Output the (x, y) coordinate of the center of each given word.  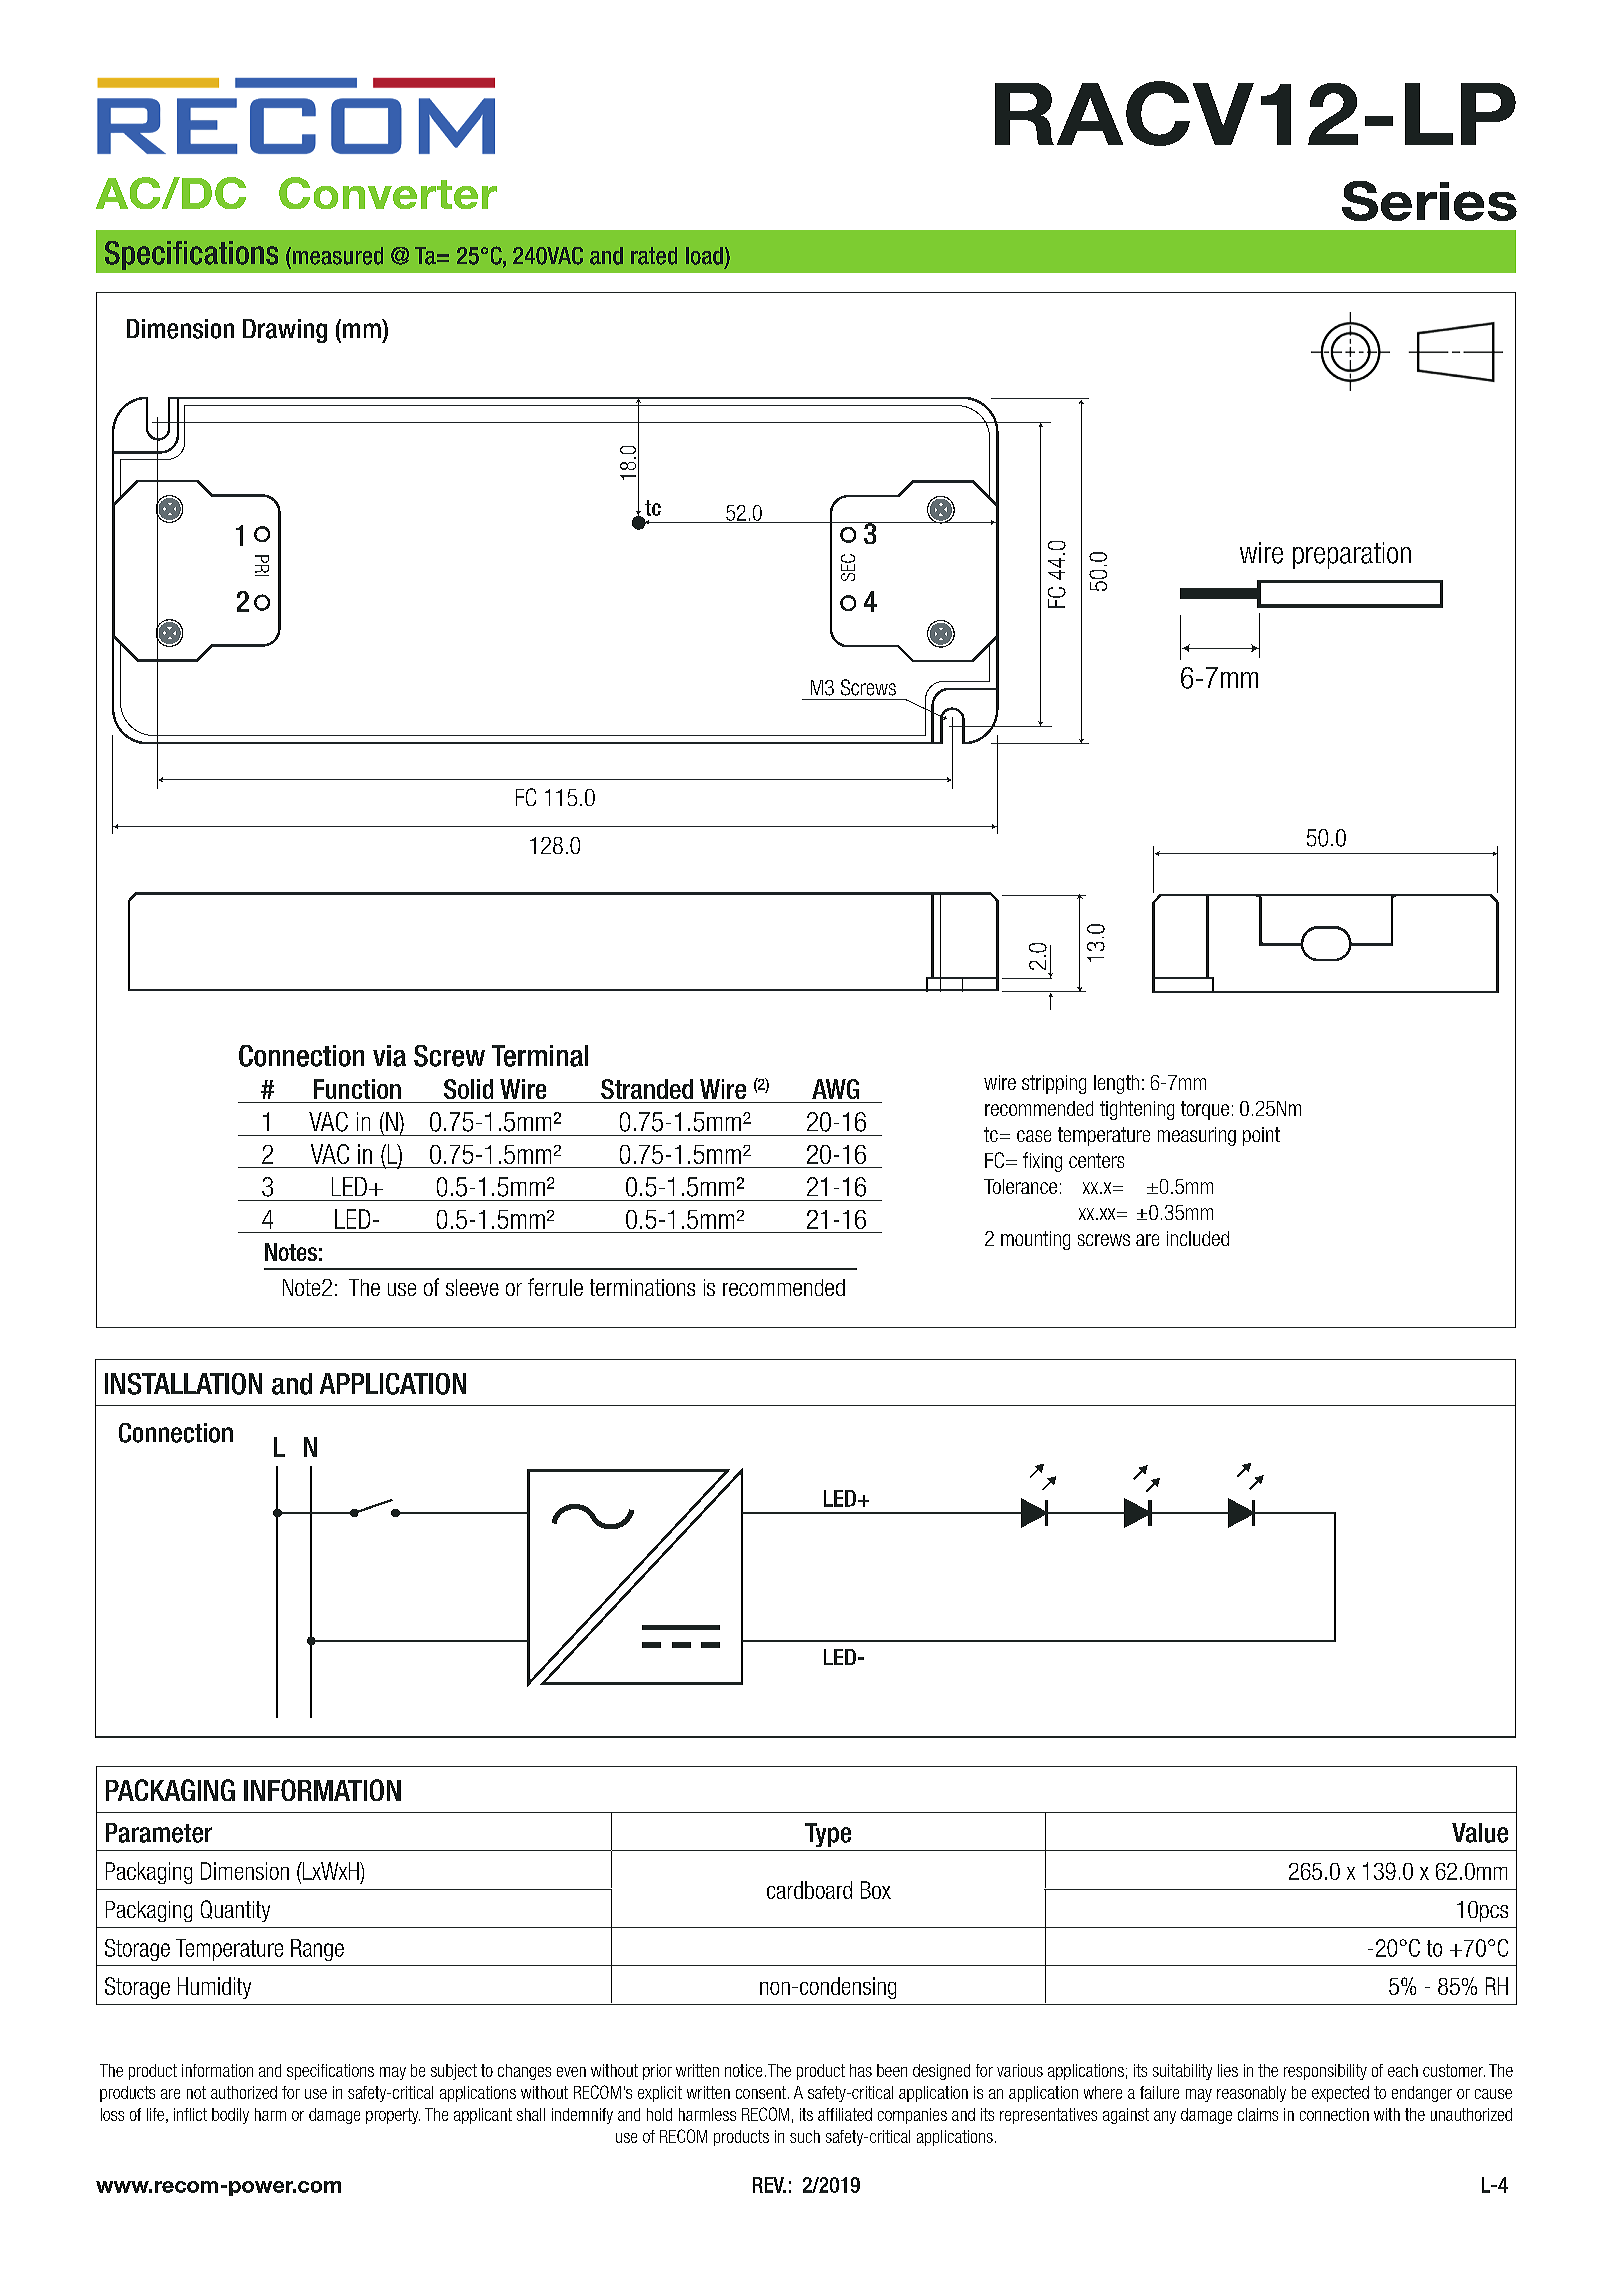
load (704, 256)
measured (336, 256)
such (805, 2136)
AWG (835, 1089)
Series (1429, 201)
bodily (230, 2116)
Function (357, 1089)
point (1261, 1136)
